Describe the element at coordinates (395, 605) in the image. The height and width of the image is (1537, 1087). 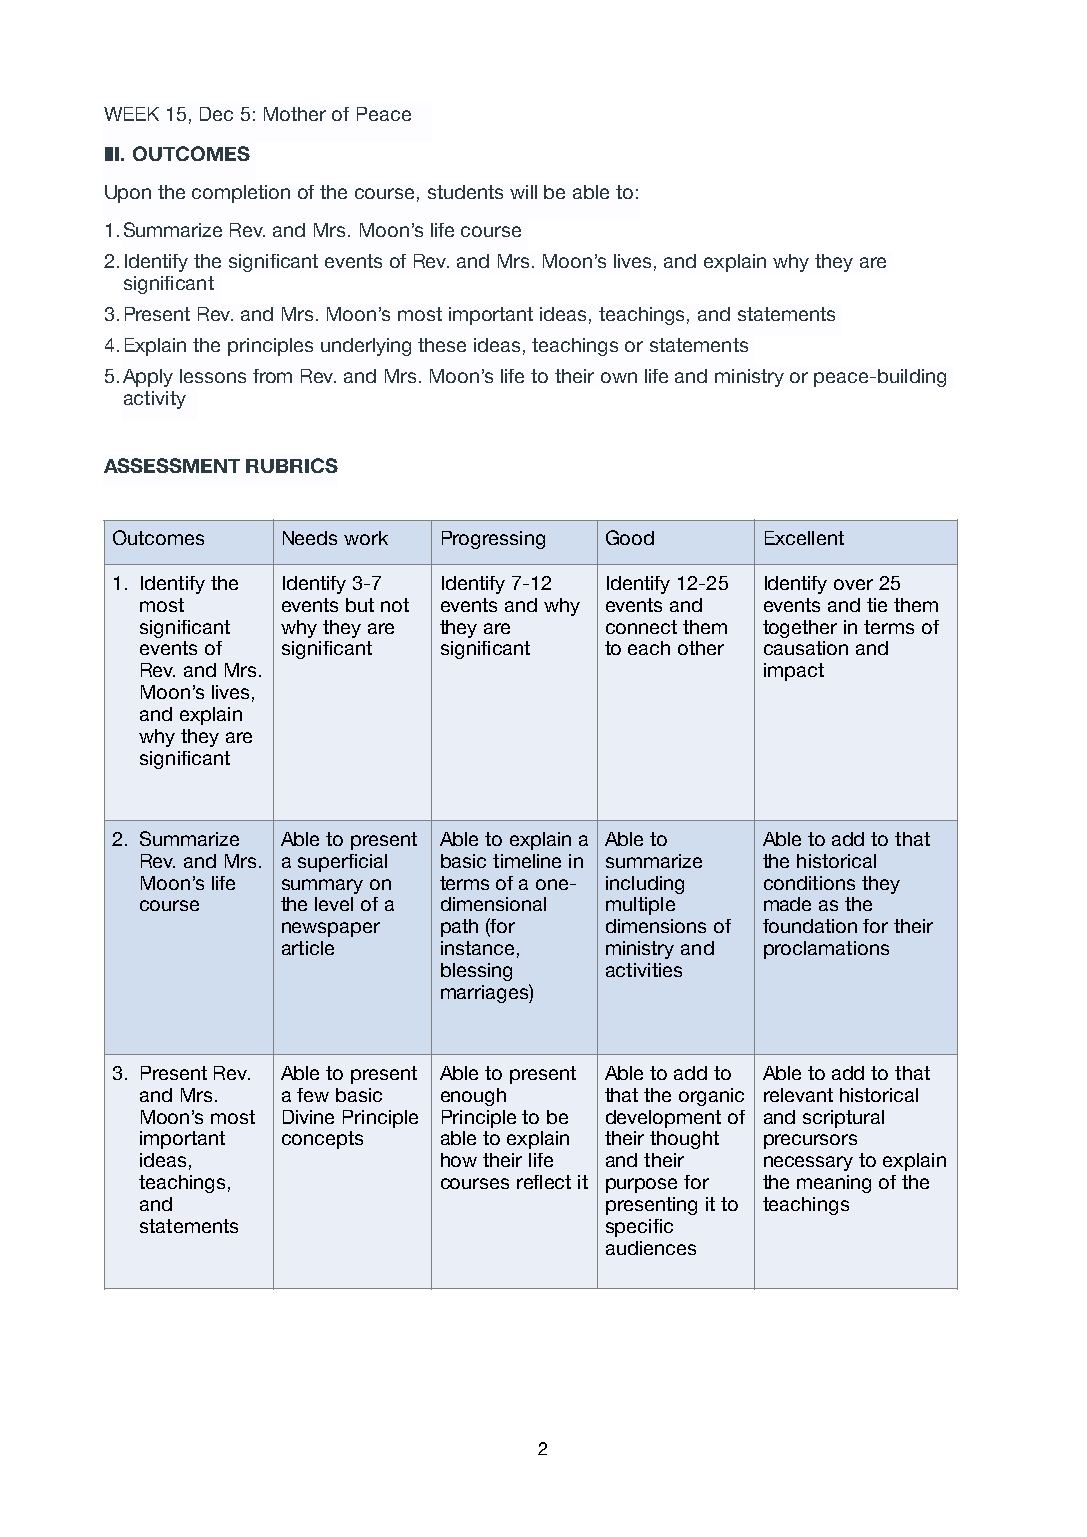
I see `not` at that location.
